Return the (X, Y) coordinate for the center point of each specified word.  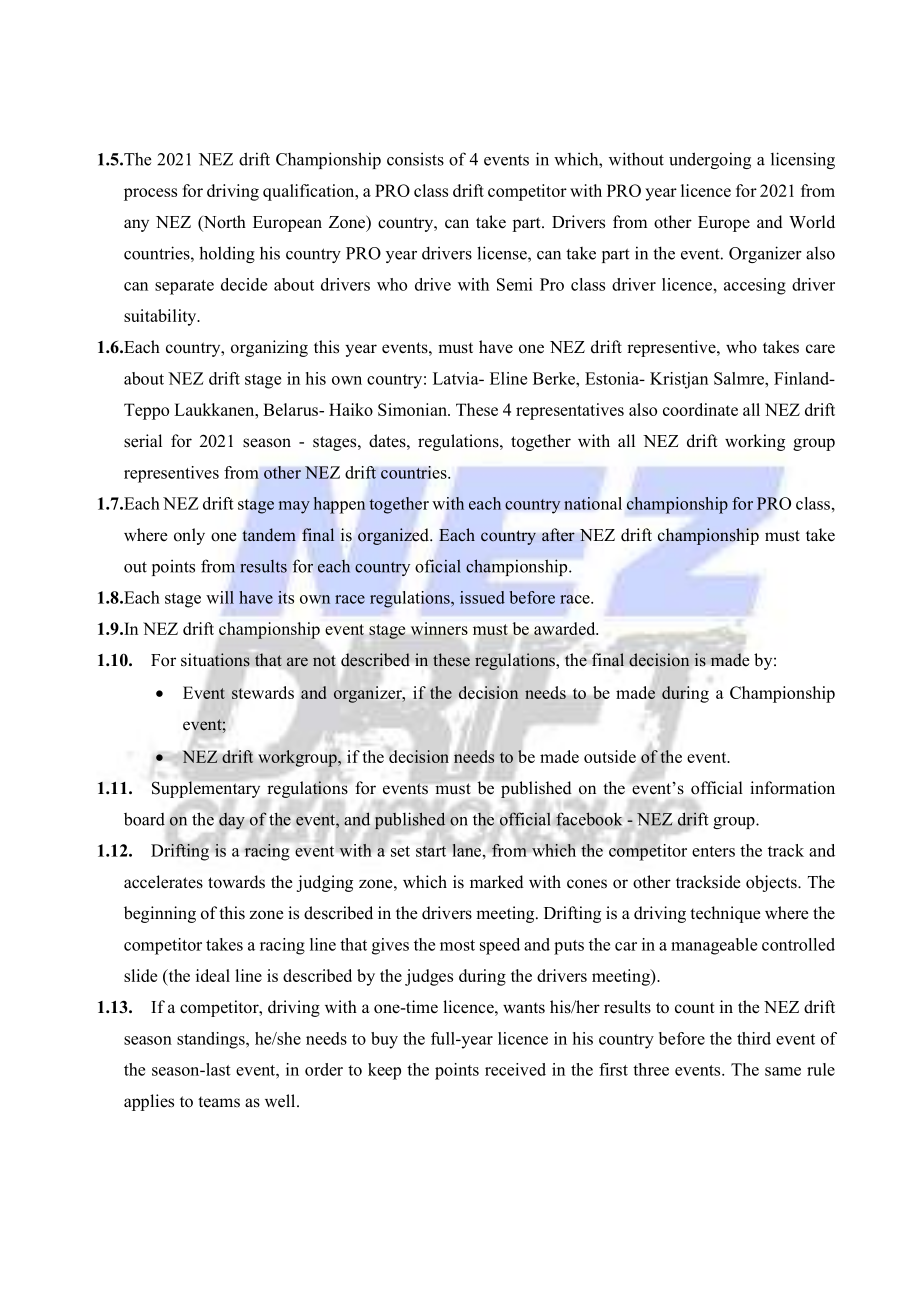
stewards (263, 692)
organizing (269, 348)
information (792, 788)
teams (219, 1102)
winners (439, 628)
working (755, 442)
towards (236, 882)
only (189, 536)
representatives (570, 411)
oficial (438, 566)
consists (415, 159)
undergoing (710, 160)
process (150, 194)
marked (497, 882)
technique (725, 914)
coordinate (700, 409)
